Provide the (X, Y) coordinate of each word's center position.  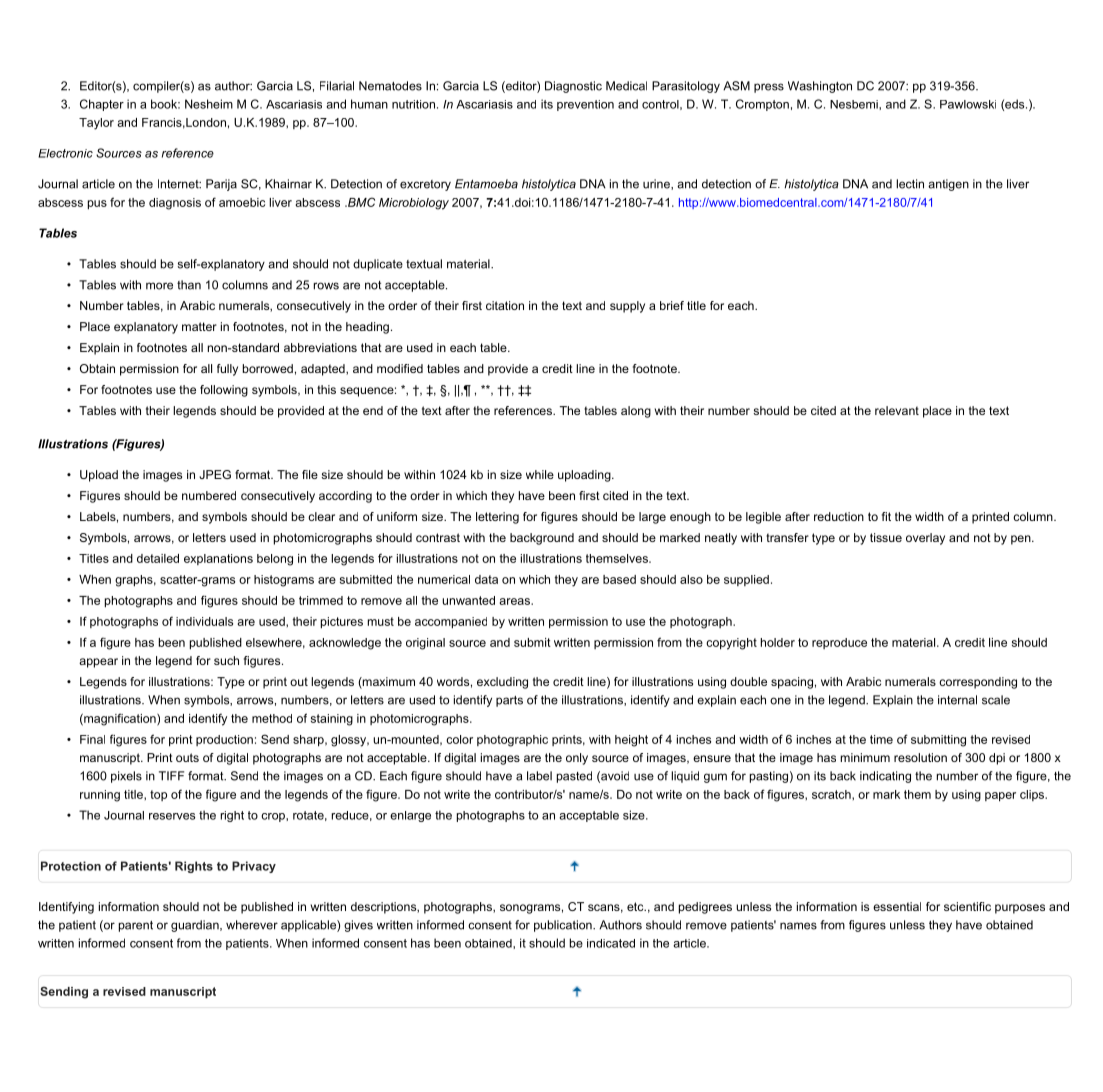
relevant (897, 410)
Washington (820, 87)
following (224, 391)
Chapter (102, 105)
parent (136, 926)
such (226, 660)
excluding (502, 683)
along (636, 412)
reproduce (839, 643)
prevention (585, 105)
